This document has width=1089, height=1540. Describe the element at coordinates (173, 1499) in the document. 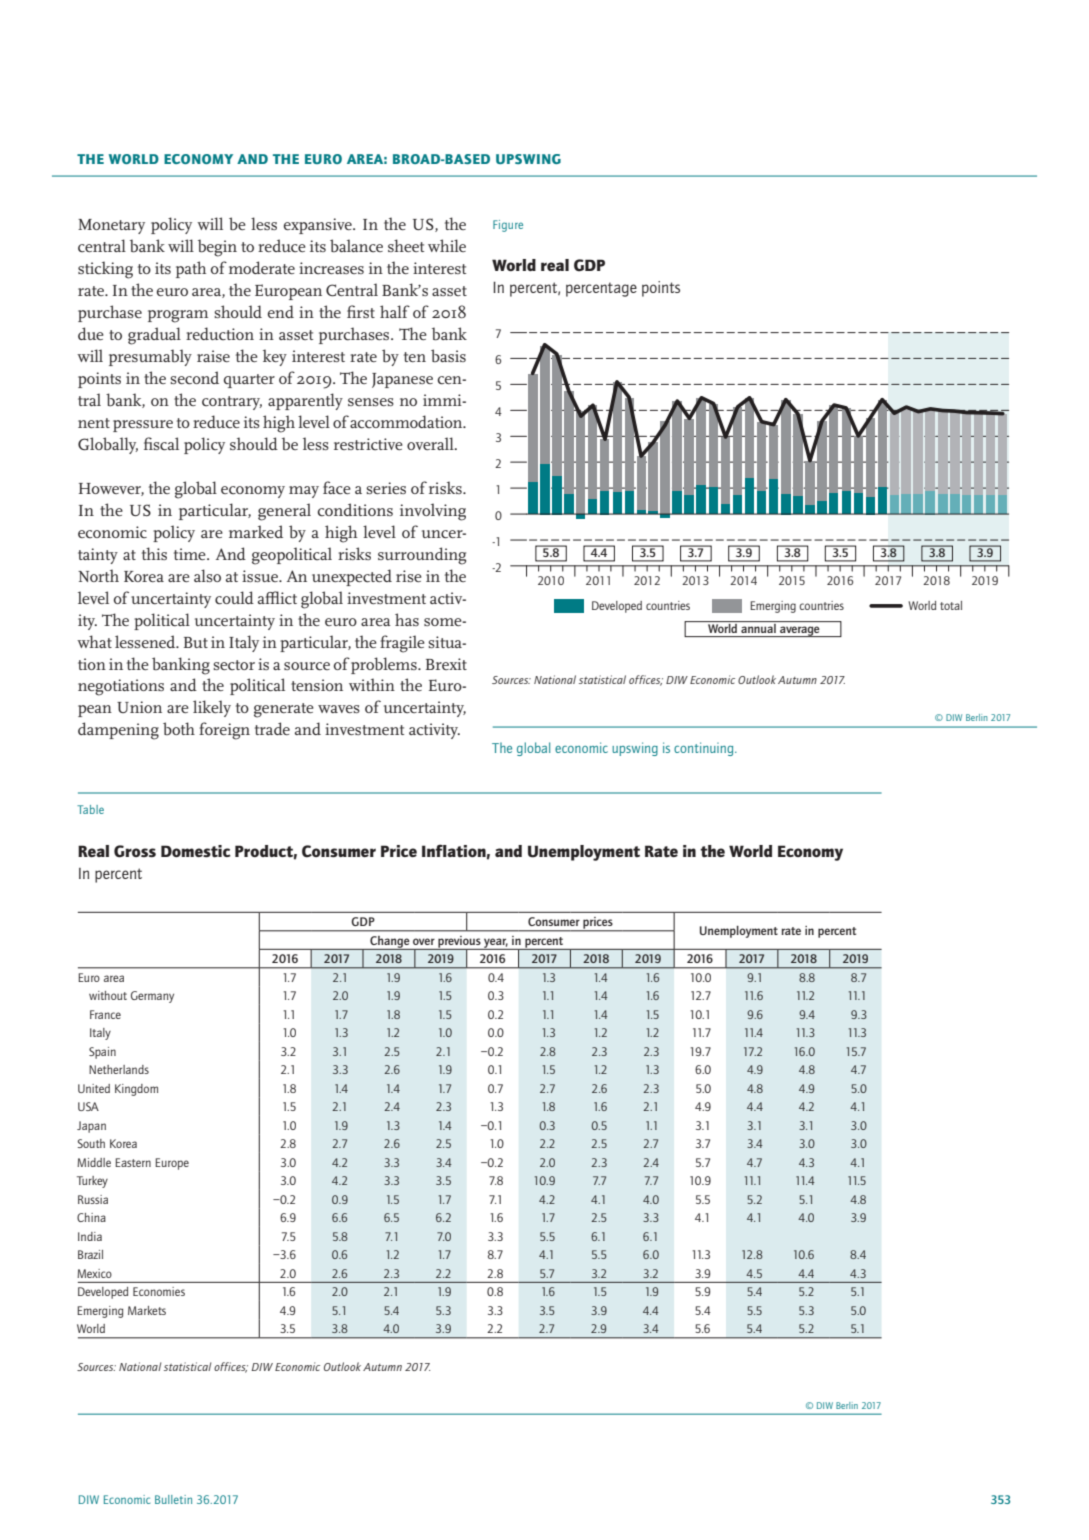

I see `Bulletin` at that location.
